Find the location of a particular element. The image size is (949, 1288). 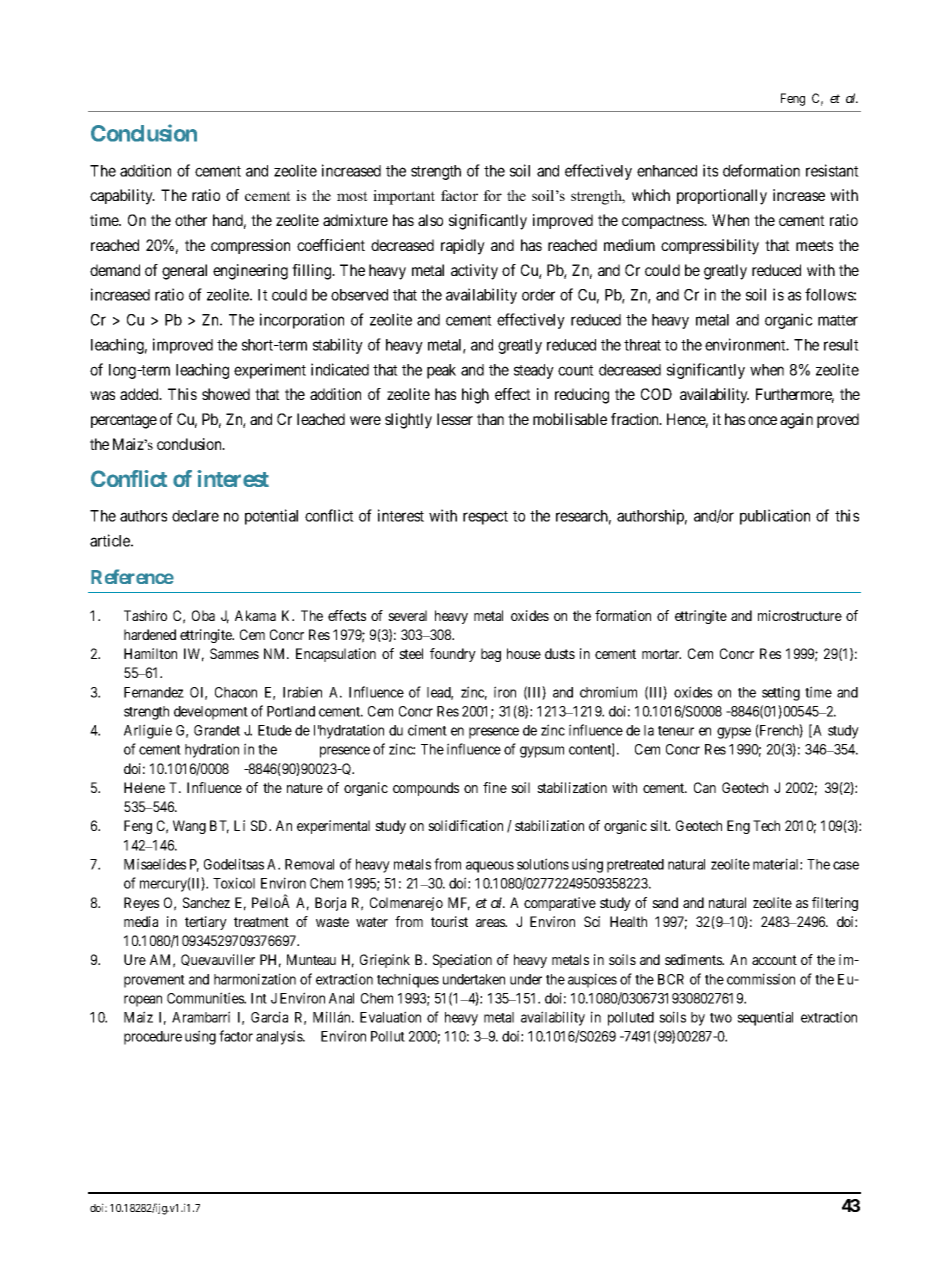

proportionally is located at coordinates (722, 197).
